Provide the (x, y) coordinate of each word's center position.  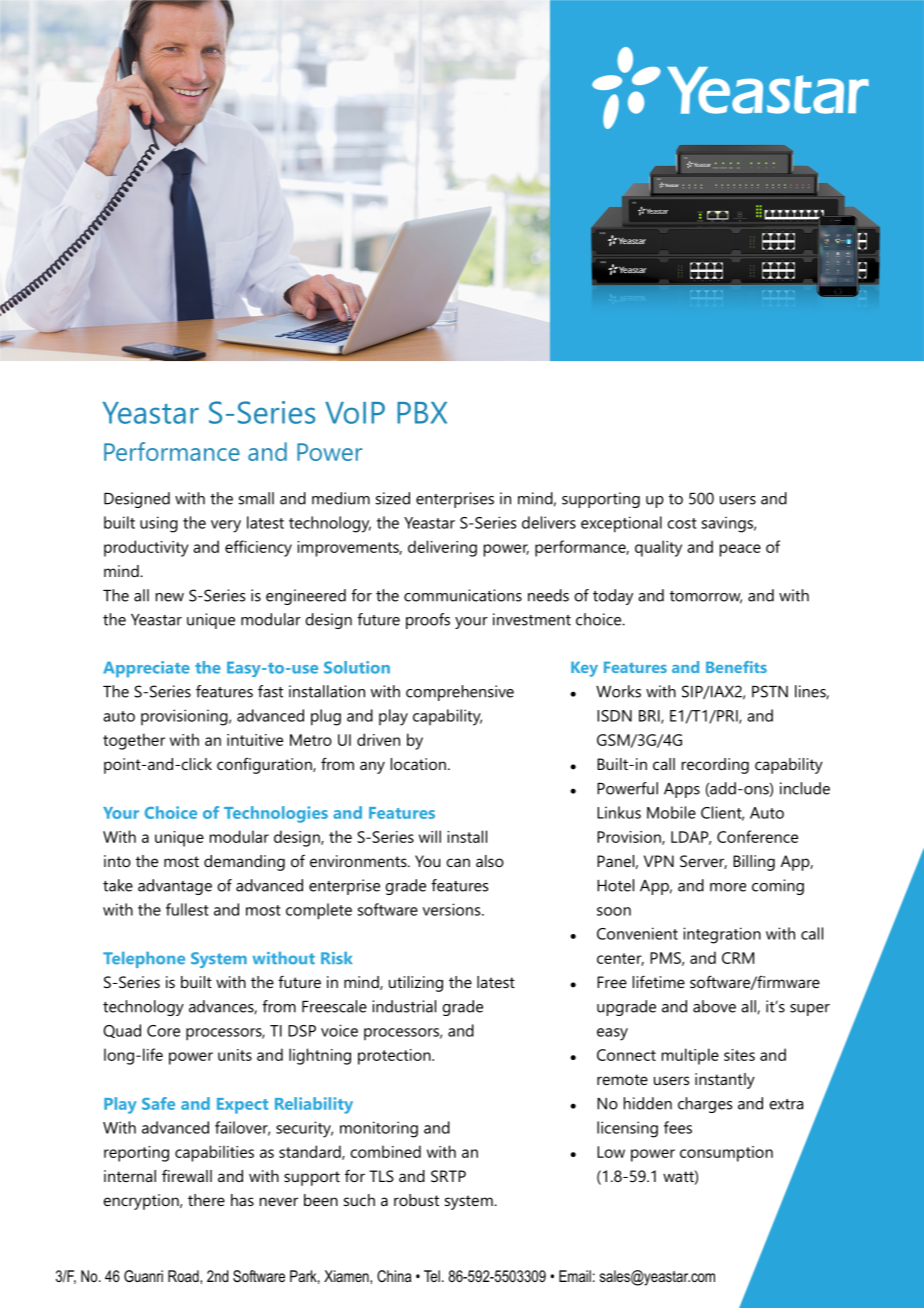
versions (453, 909)
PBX (422, 413)
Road (184, 1276)
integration (722, 935)
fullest (187, 909)
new (170, 597)
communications (463, 595)
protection (395, 1057)
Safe (158, 1103)
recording (715, 766)
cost (682, 523)
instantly (725, 1081)
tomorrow (706, 597)
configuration (265, 765)
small (256, 498)
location (418, 764)
